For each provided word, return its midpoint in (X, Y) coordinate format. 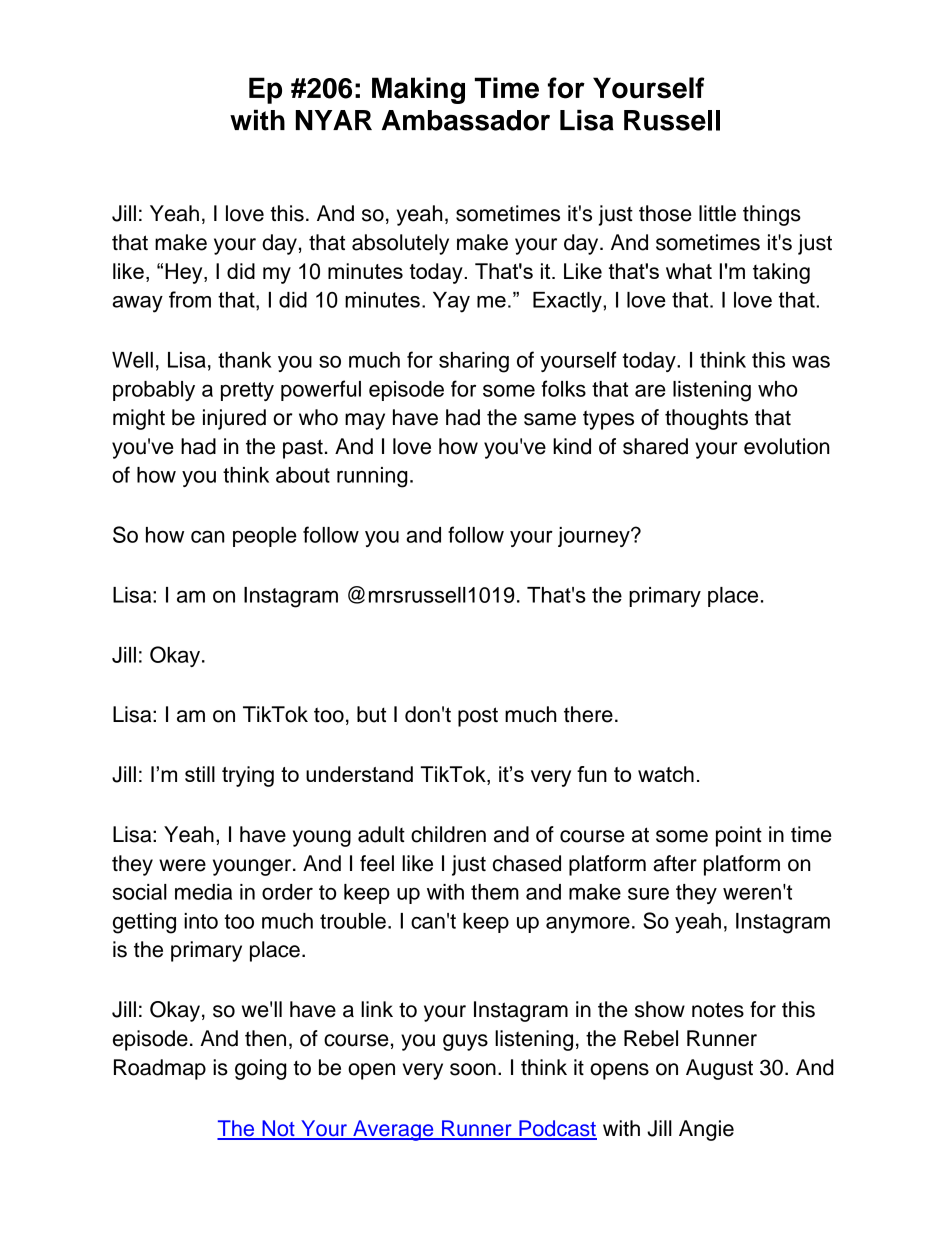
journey (595, 537)
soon (473, 1069)
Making (418, 90)
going (261, 1069)
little (717, 213)
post (478, 717)
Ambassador (466, 120)
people (265, 537)
